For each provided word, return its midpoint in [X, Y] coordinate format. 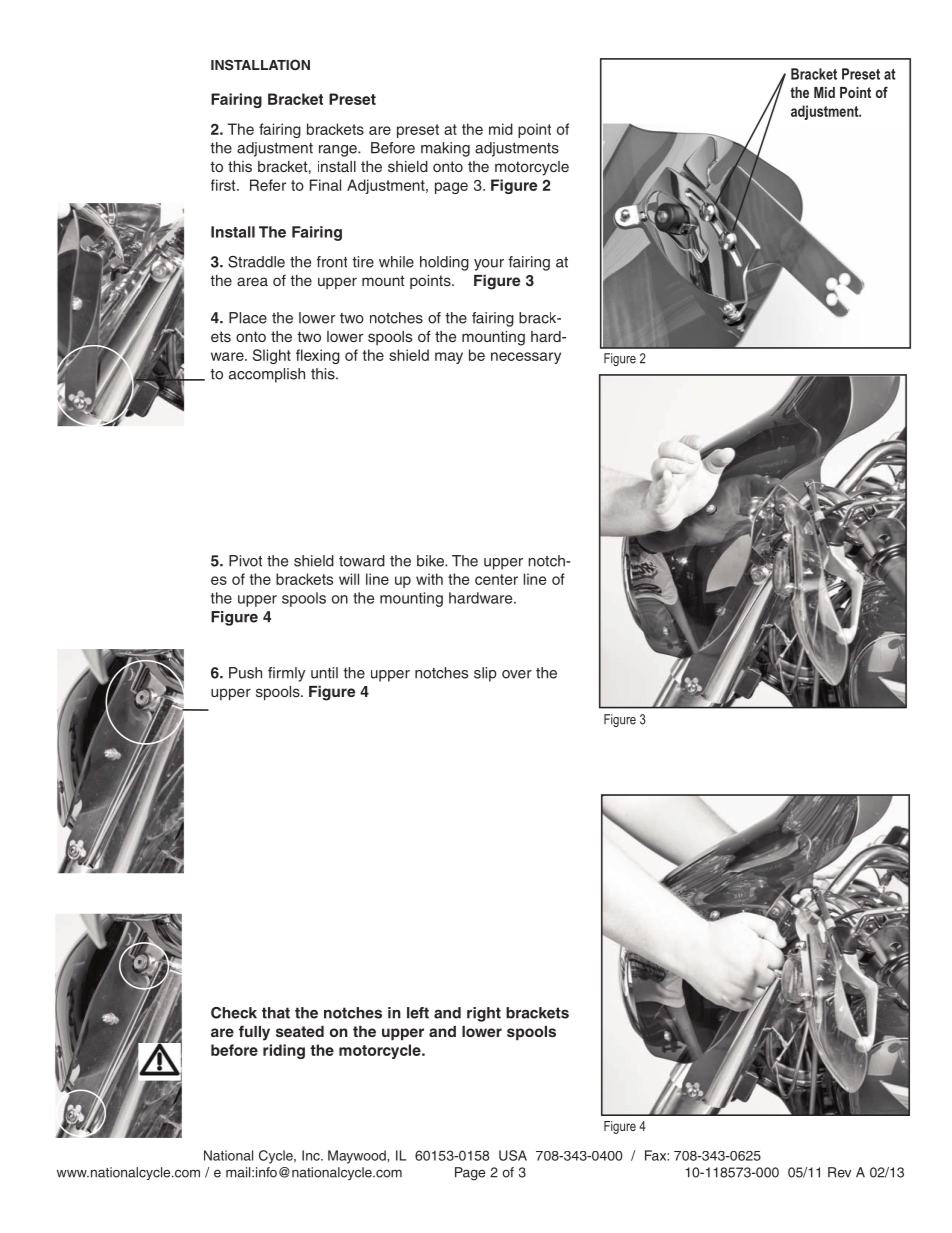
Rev [839, 1172]
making [445, 149]
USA [513, 1155]
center [496, 579]
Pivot [245, 561]
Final [325, 185]
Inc [312, 1155]
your [489, 265]
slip [485, 674]
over [517, 674]
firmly [286, 674]
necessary [526, 358]
